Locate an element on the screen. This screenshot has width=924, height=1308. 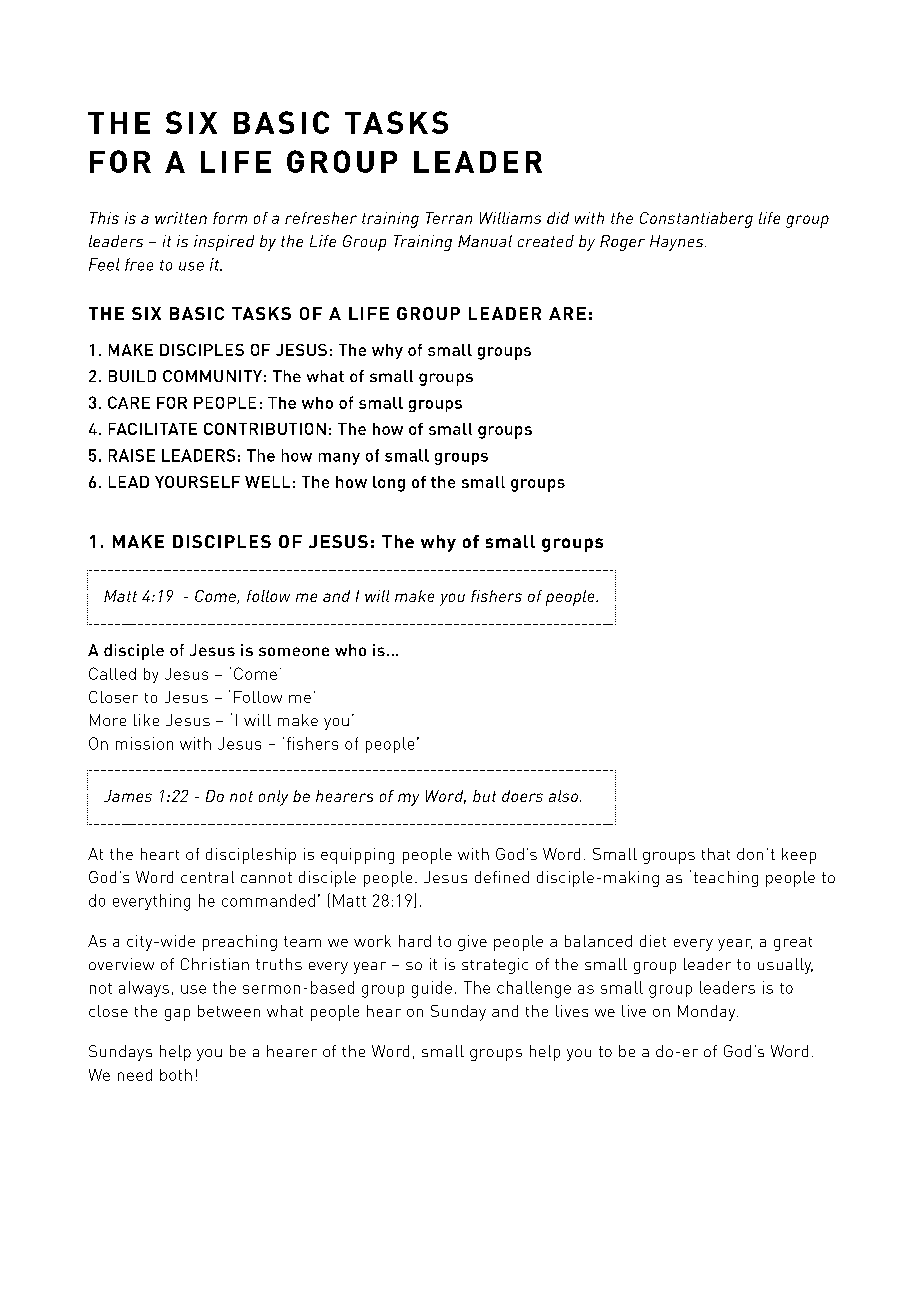
inspired is located at coordinates (224, 243).
